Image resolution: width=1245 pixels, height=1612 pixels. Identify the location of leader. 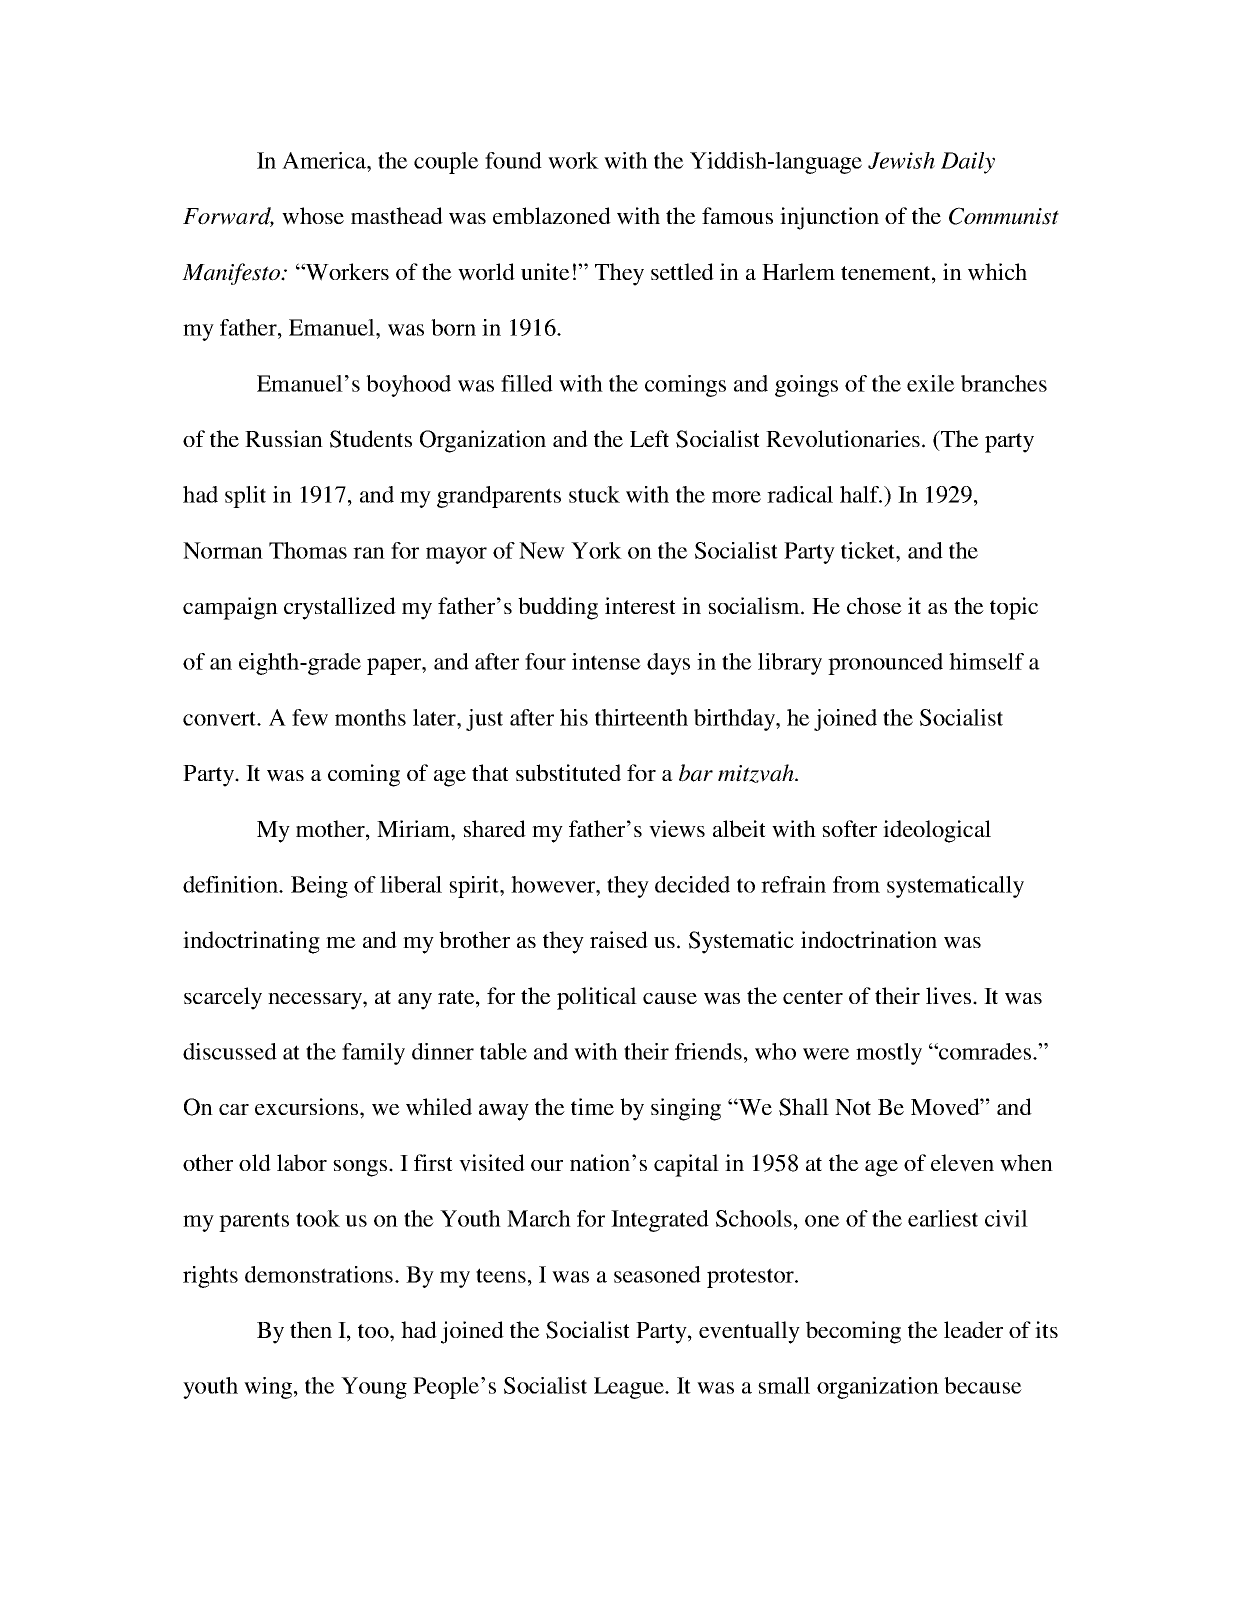
(973, 1329).
